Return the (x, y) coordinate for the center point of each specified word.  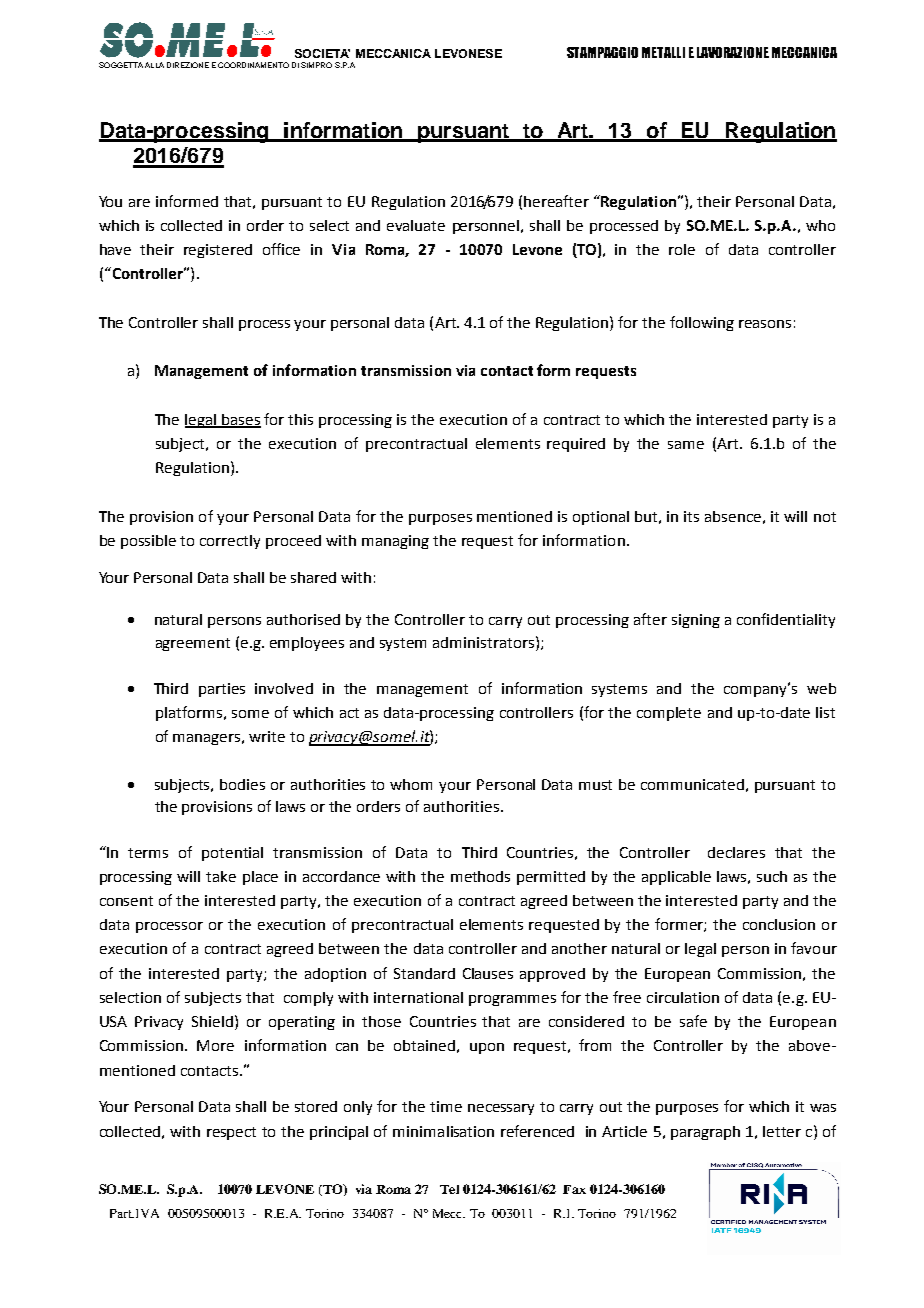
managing (395, 542)
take (221, 876)
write (267, 736)
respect (231, 1133)
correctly (230, 542)
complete (669, 714)
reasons (765, 324)
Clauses (488, 973)
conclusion (779, 924)
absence (733, 516)
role (682, 249)
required (576, 445)
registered (218, 251)
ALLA (154, 65)
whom (411, 784)
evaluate (416, 225)
